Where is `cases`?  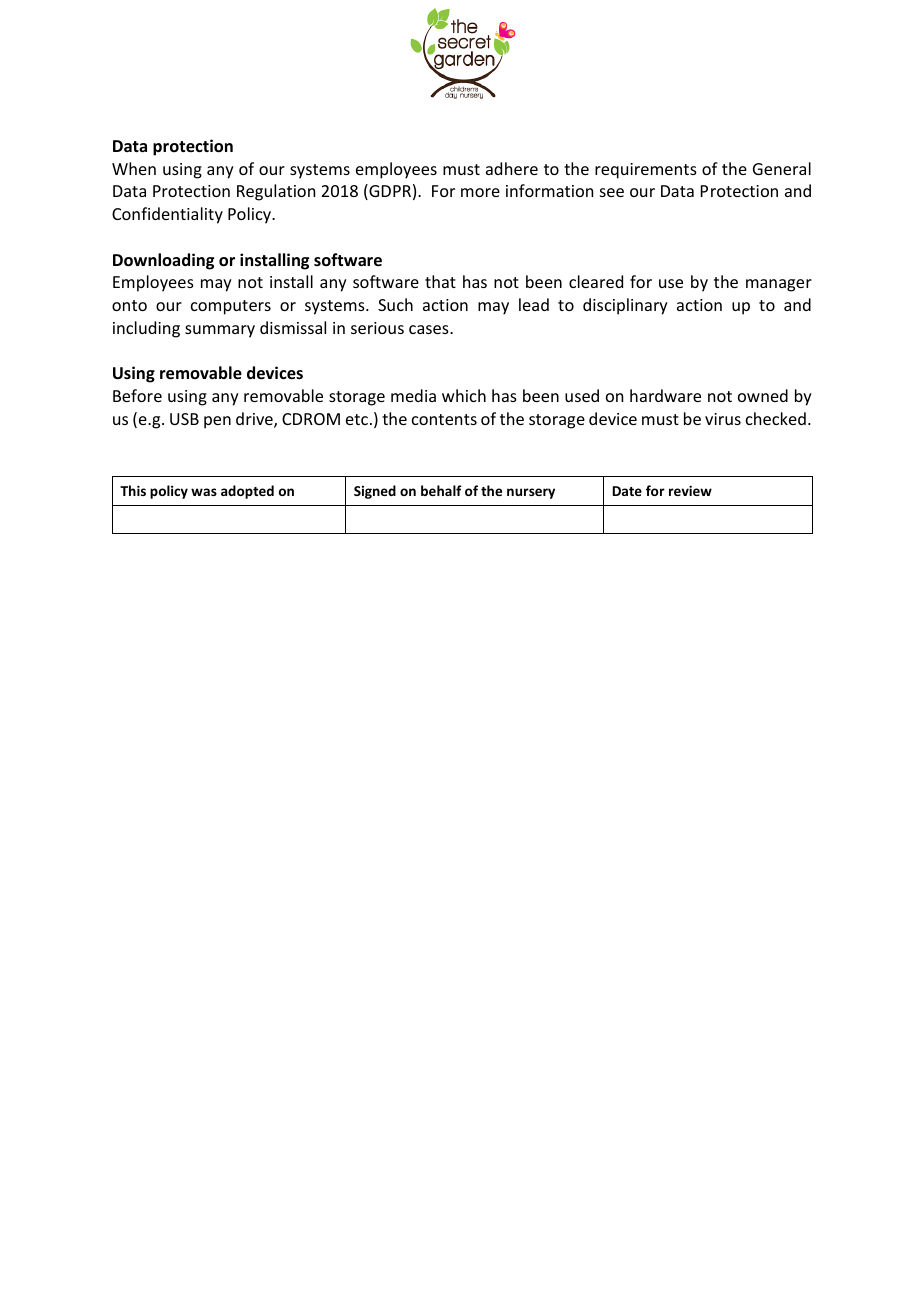 cases is located at coordinates (430, 329).
